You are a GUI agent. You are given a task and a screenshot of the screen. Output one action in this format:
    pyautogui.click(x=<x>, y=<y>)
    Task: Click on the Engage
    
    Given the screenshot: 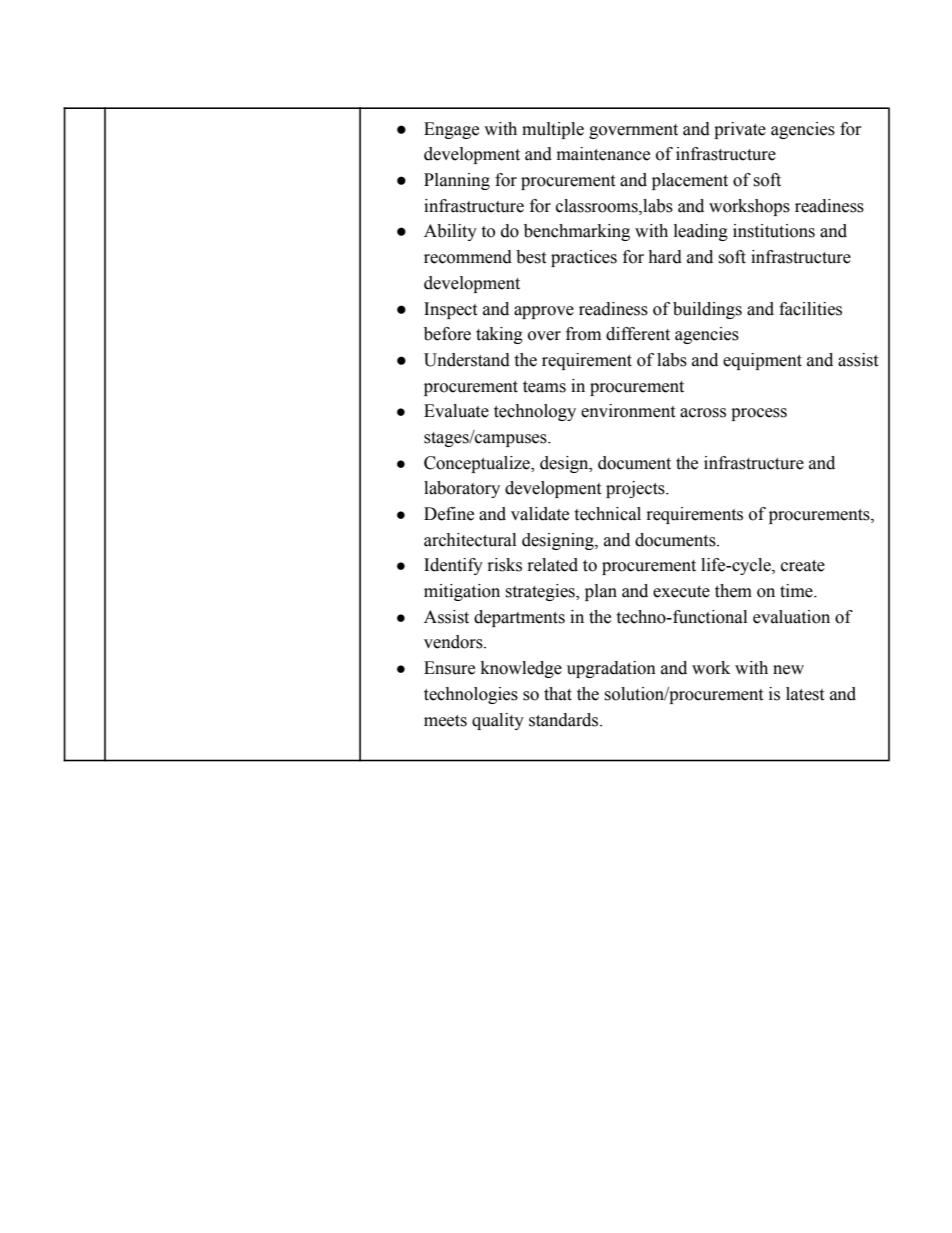 What is the action you would take?
    pyautogui.click(x=451, y=130)
